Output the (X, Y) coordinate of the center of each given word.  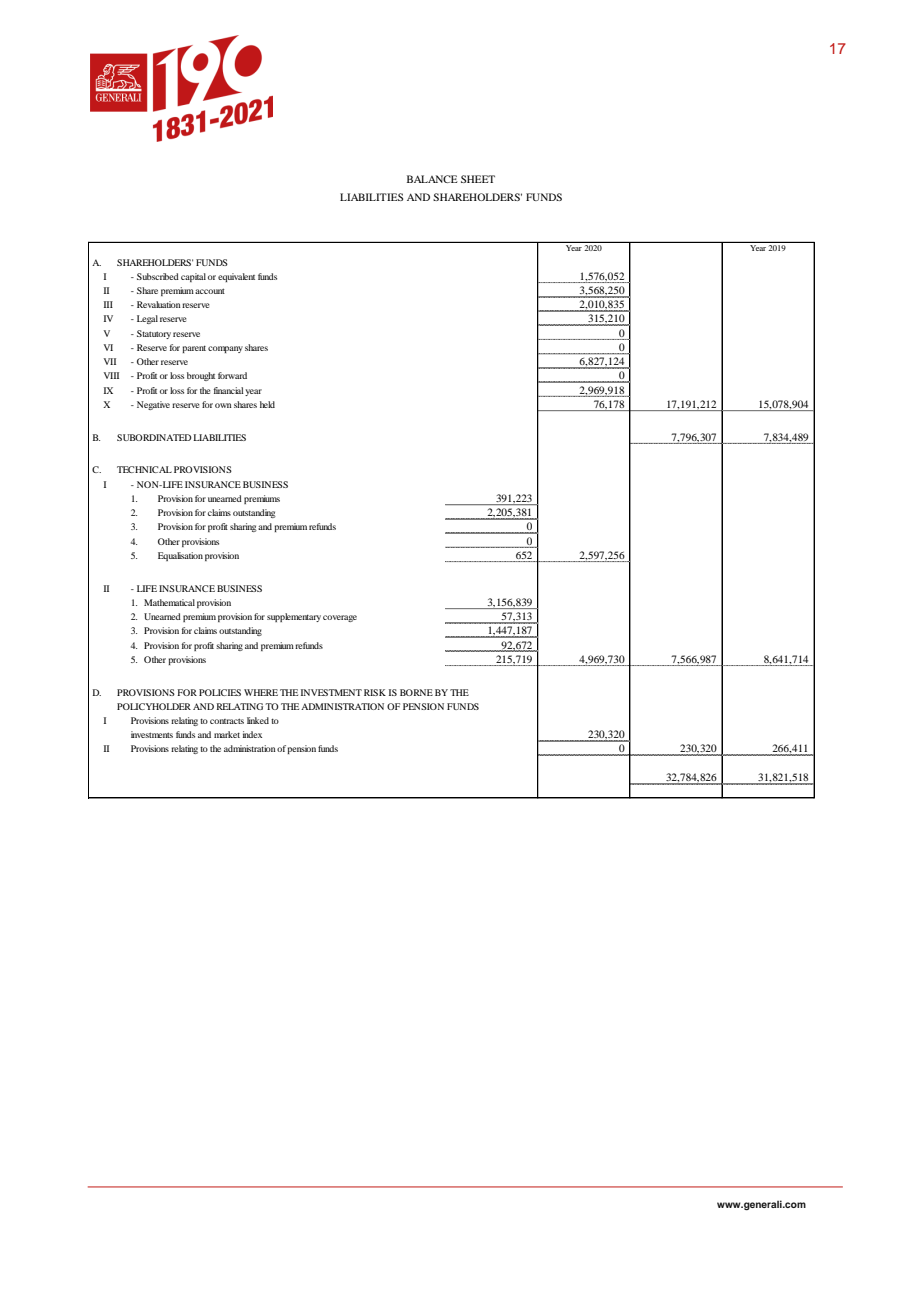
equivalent (236, 277)
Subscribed (158, 276)
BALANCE (432, 179)
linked (258, 720)
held (267, 404)
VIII (111, 375)
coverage (340, 618)
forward (232, 375)
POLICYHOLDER (154, 706)
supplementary (294, 617)
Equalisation (180, 556)
